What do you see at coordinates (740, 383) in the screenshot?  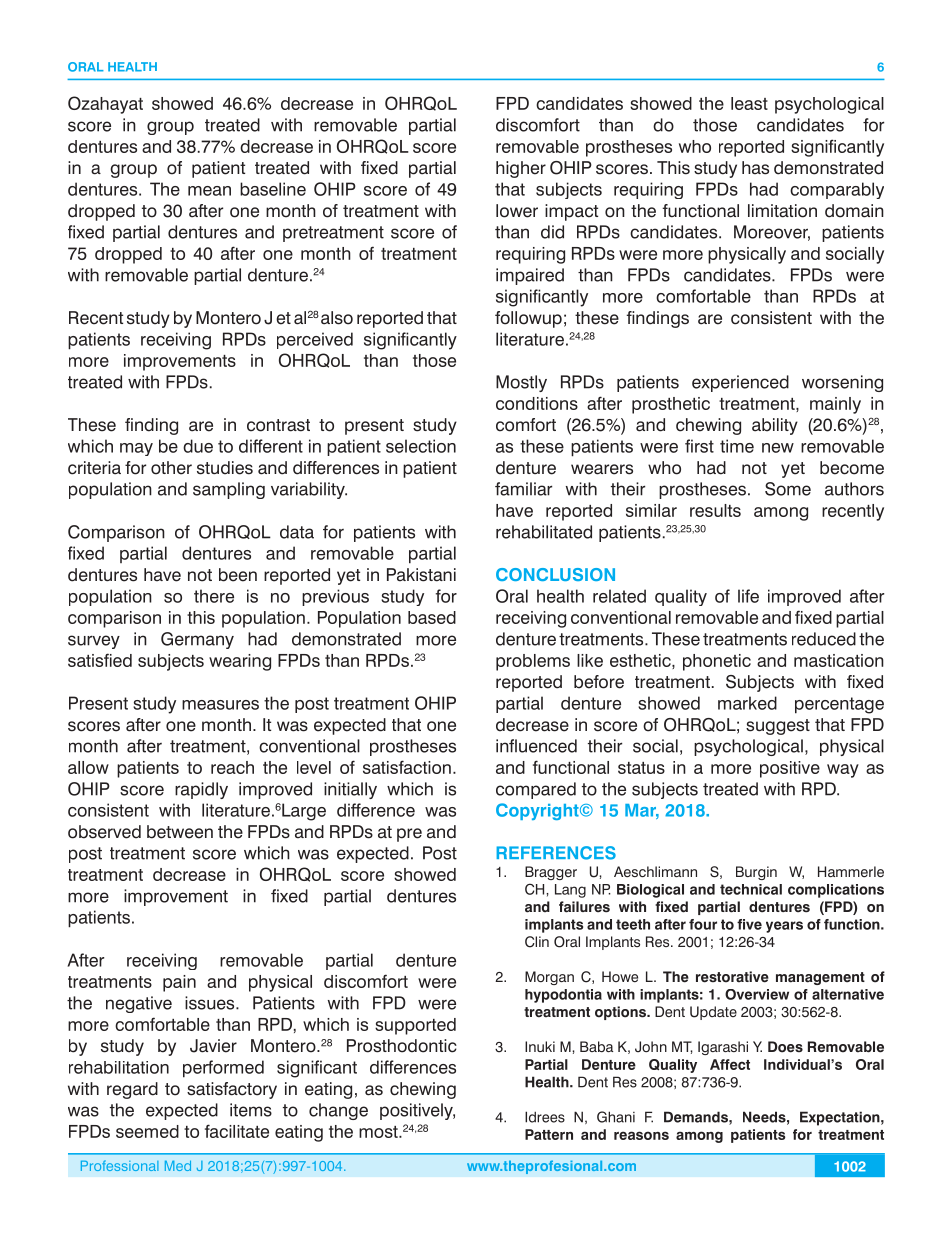 I see `experienced` at bounding box center [740, 383].
